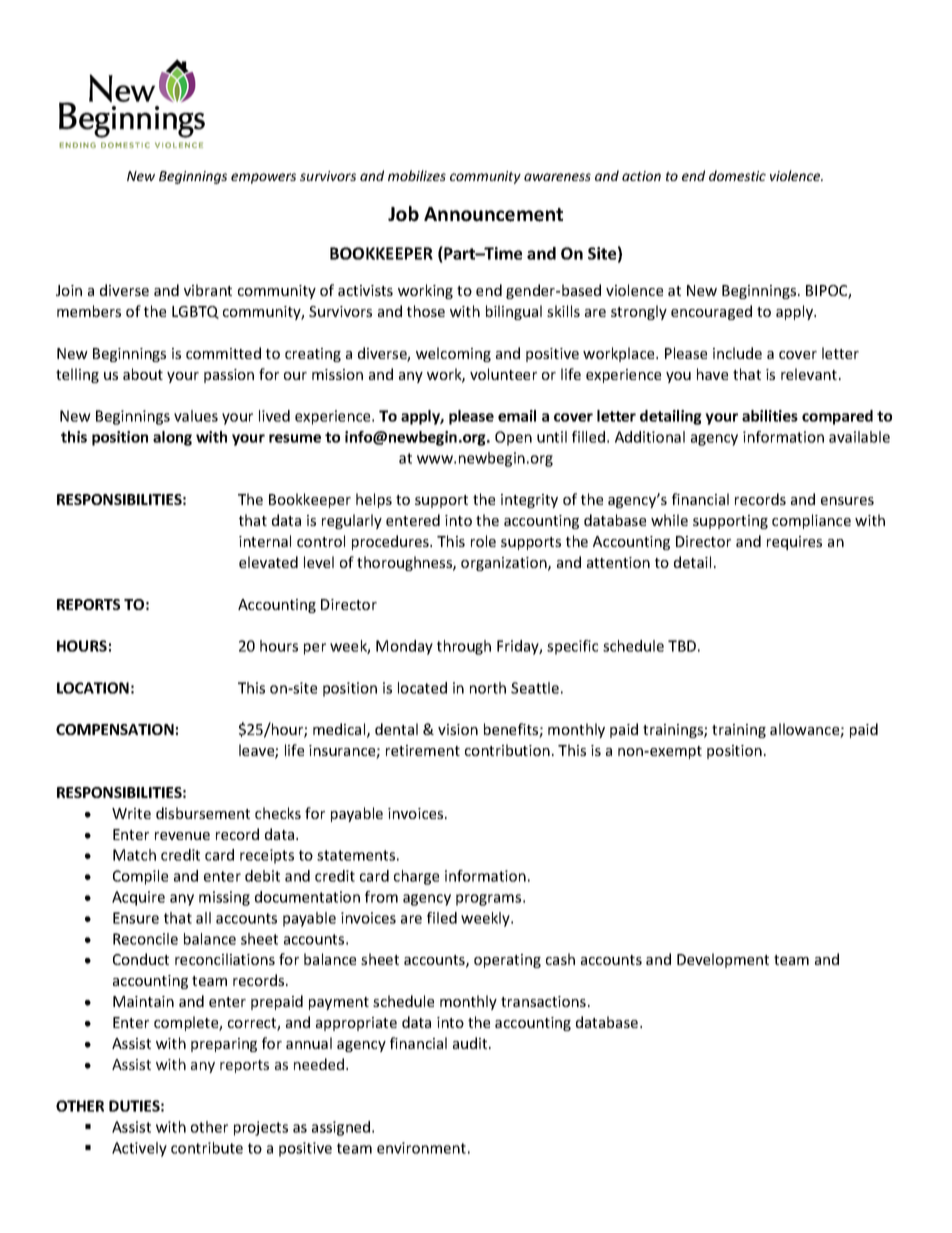 This image has height=1233, width=952. Describe the element at coordinates (471, 1043) in the image. I see `audit` at that location.
